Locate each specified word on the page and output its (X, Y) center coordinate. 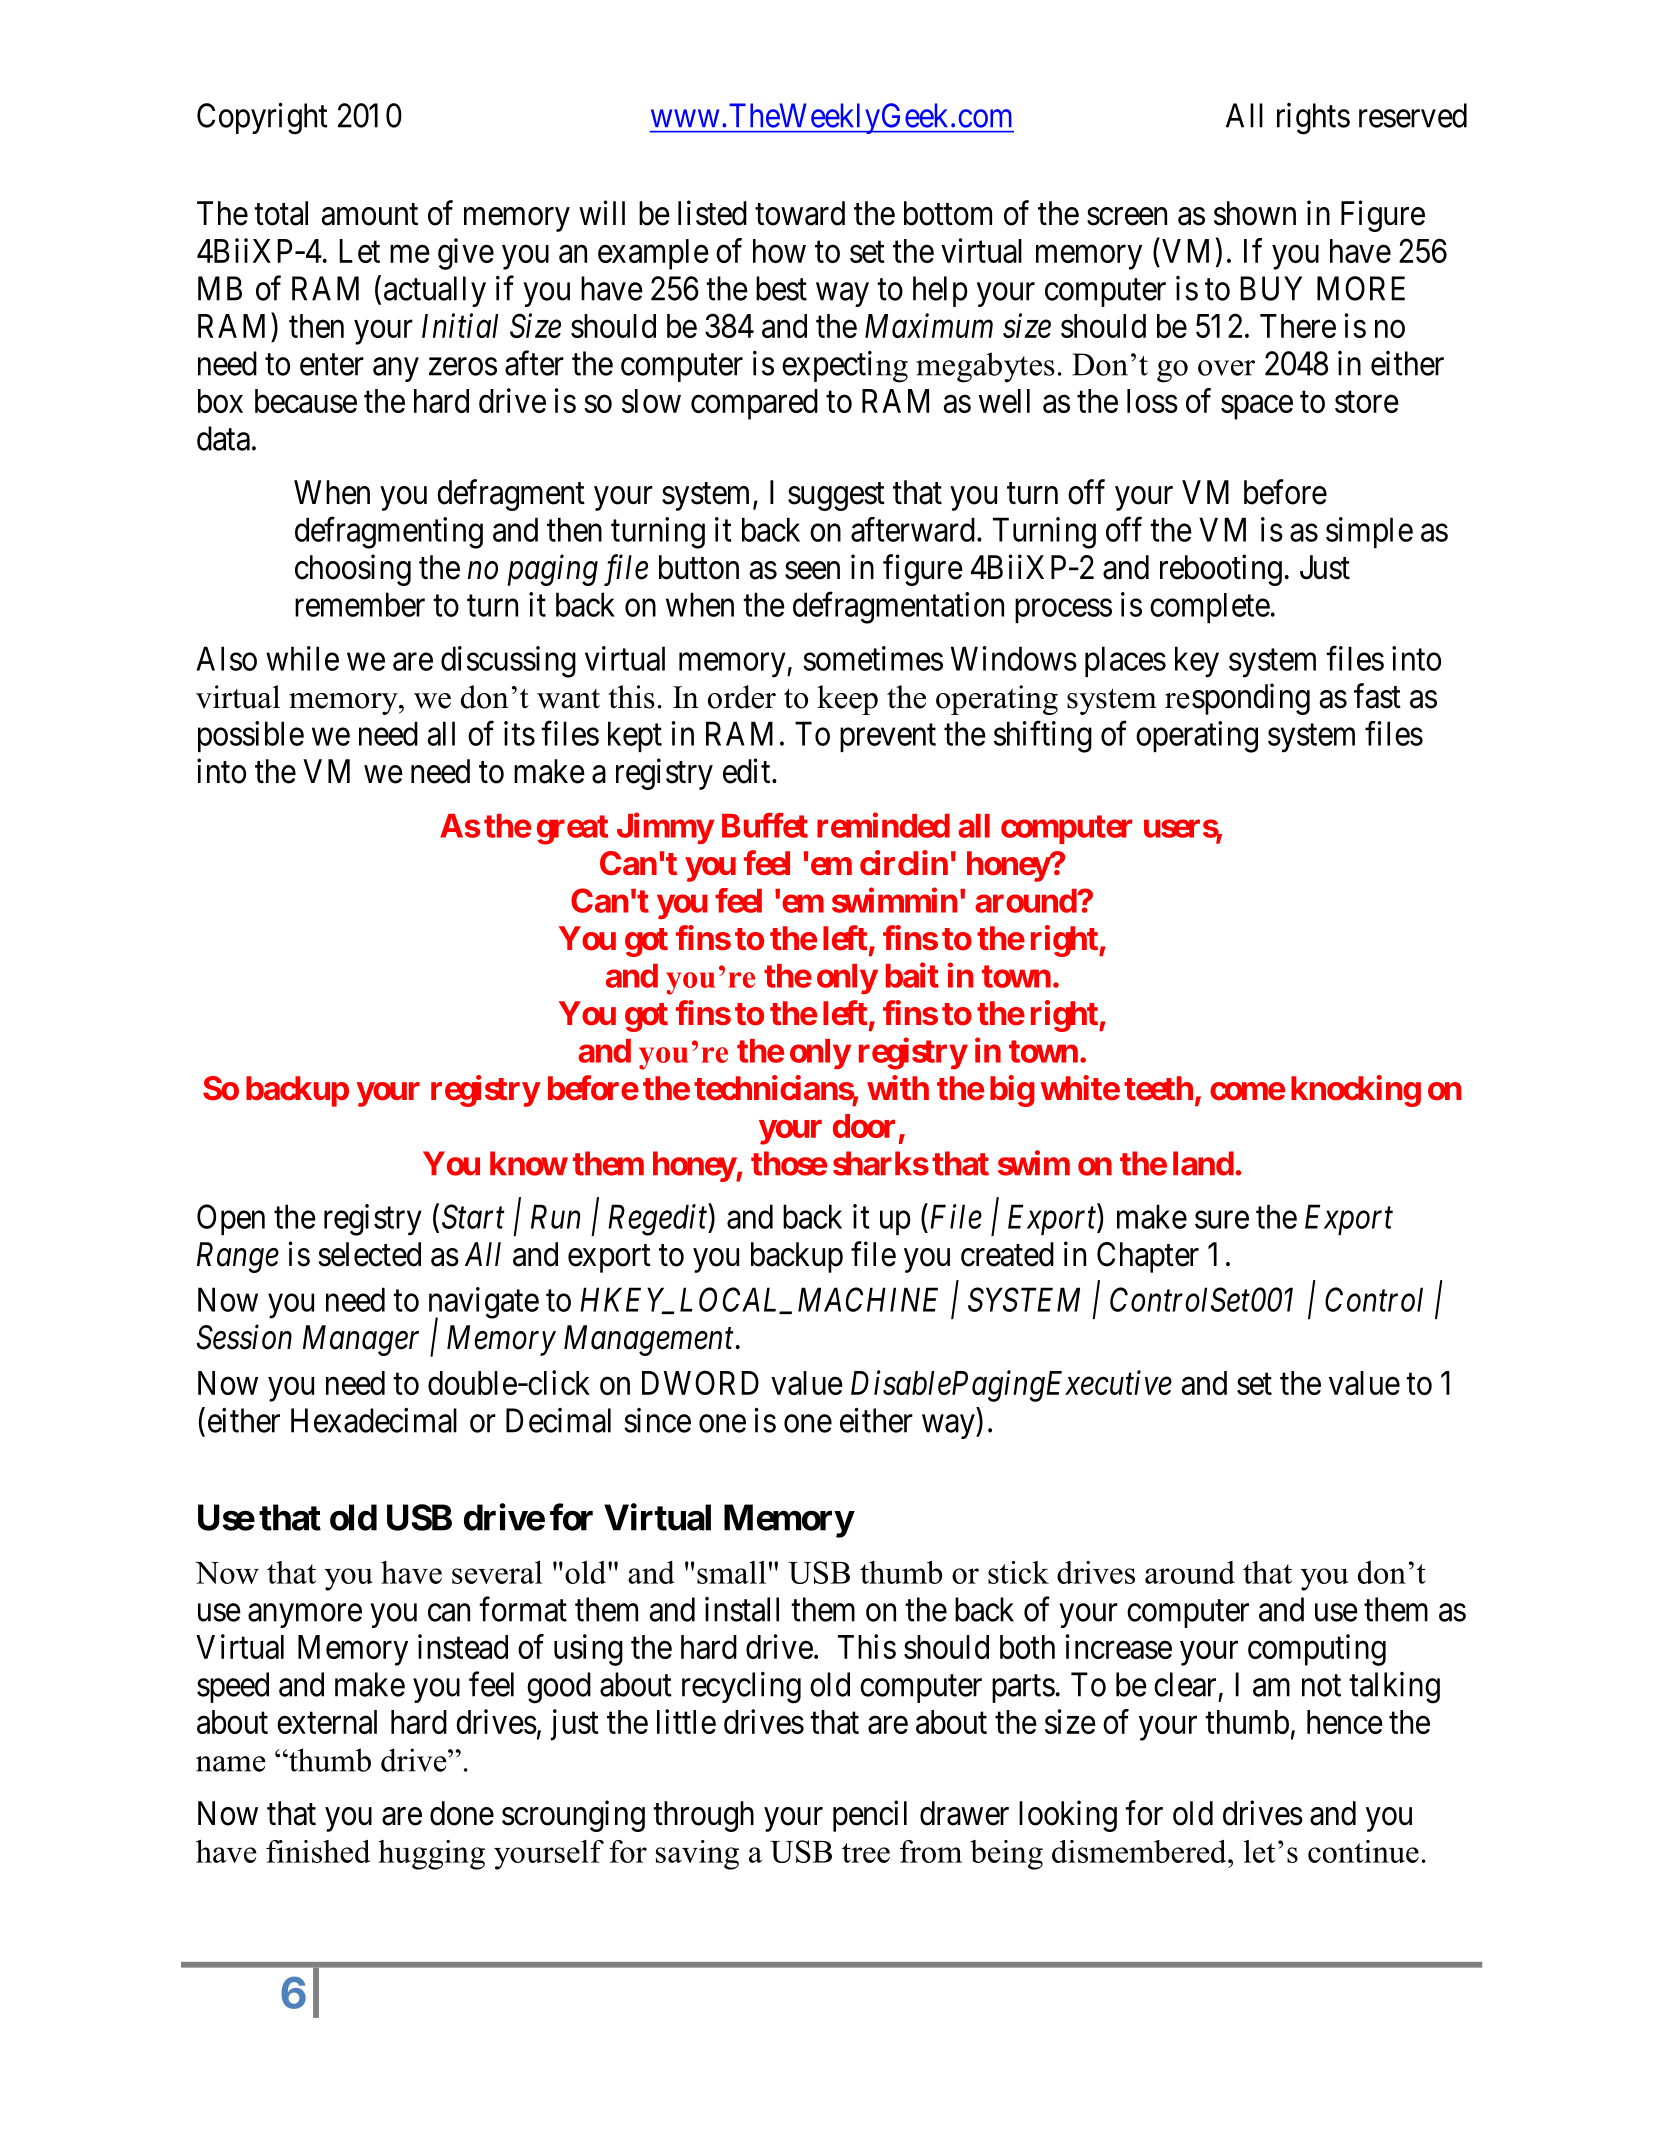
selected (370, 1254)
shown (1255, 213)
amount (370, 215)
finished (318, 1851)
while (302, 658)
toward (800, 213)
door (864, 1126)
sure (1222, 1220)
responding (1237, 699)
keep (847, 700)
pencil (870, 1816)
